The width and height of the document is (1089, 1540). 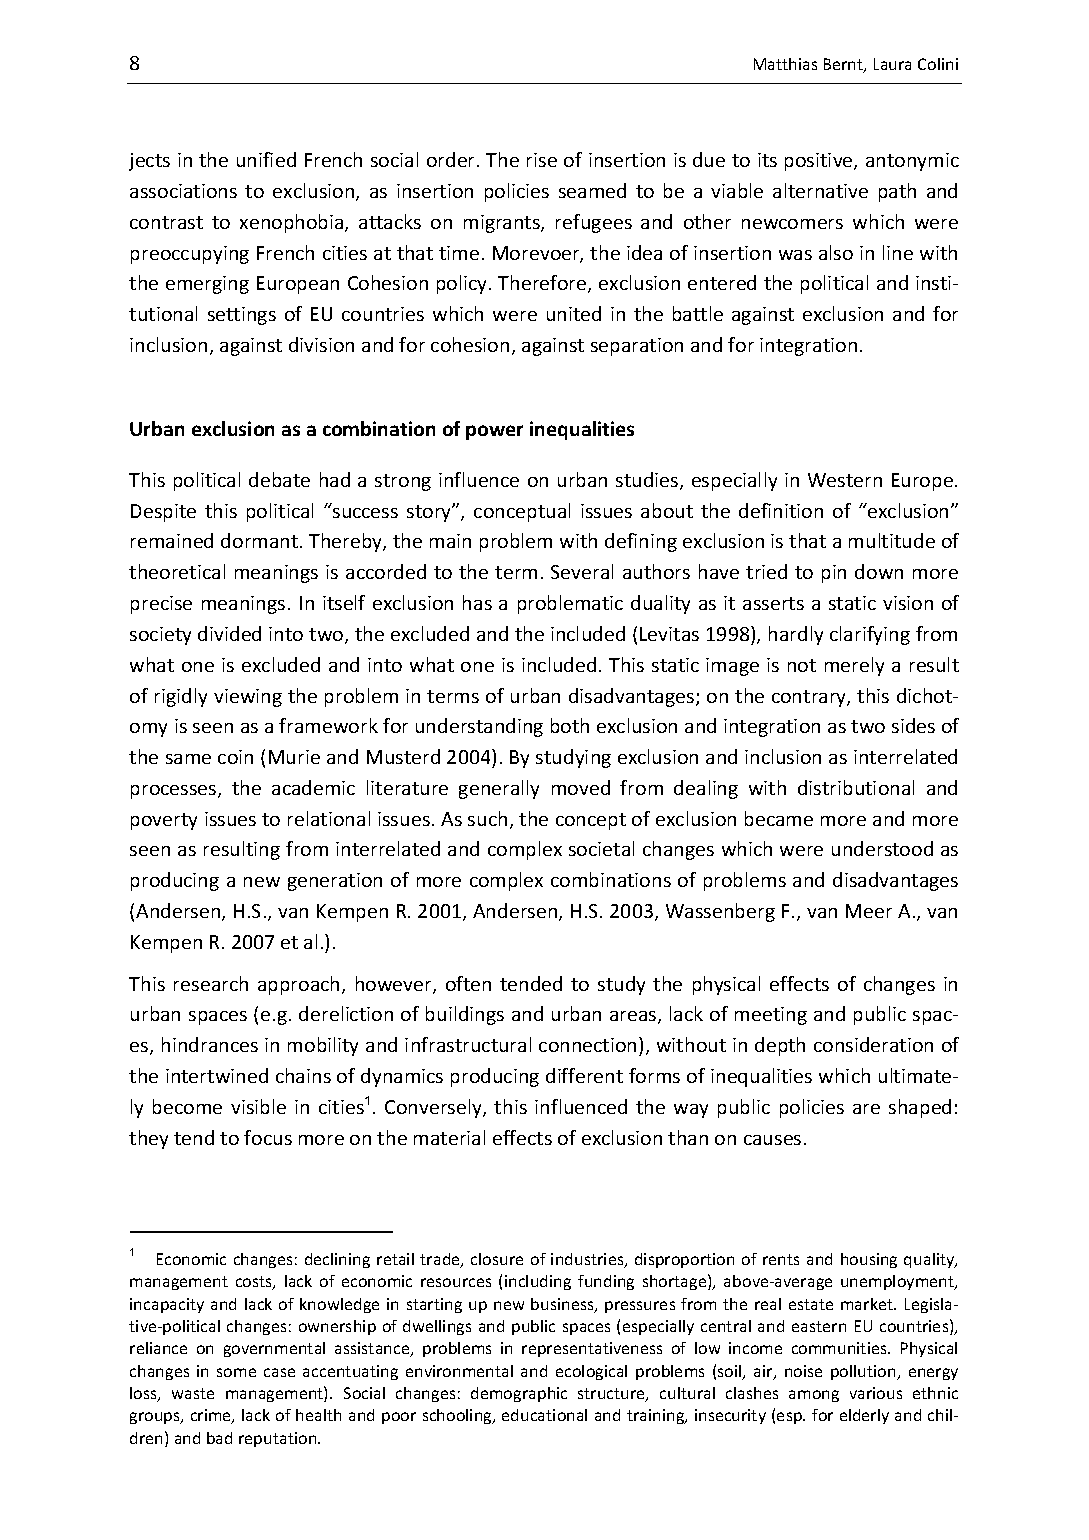 What do you see at coordinates (814, 1396) in the document?
I see `among` at bounding box center [814, 1396].
